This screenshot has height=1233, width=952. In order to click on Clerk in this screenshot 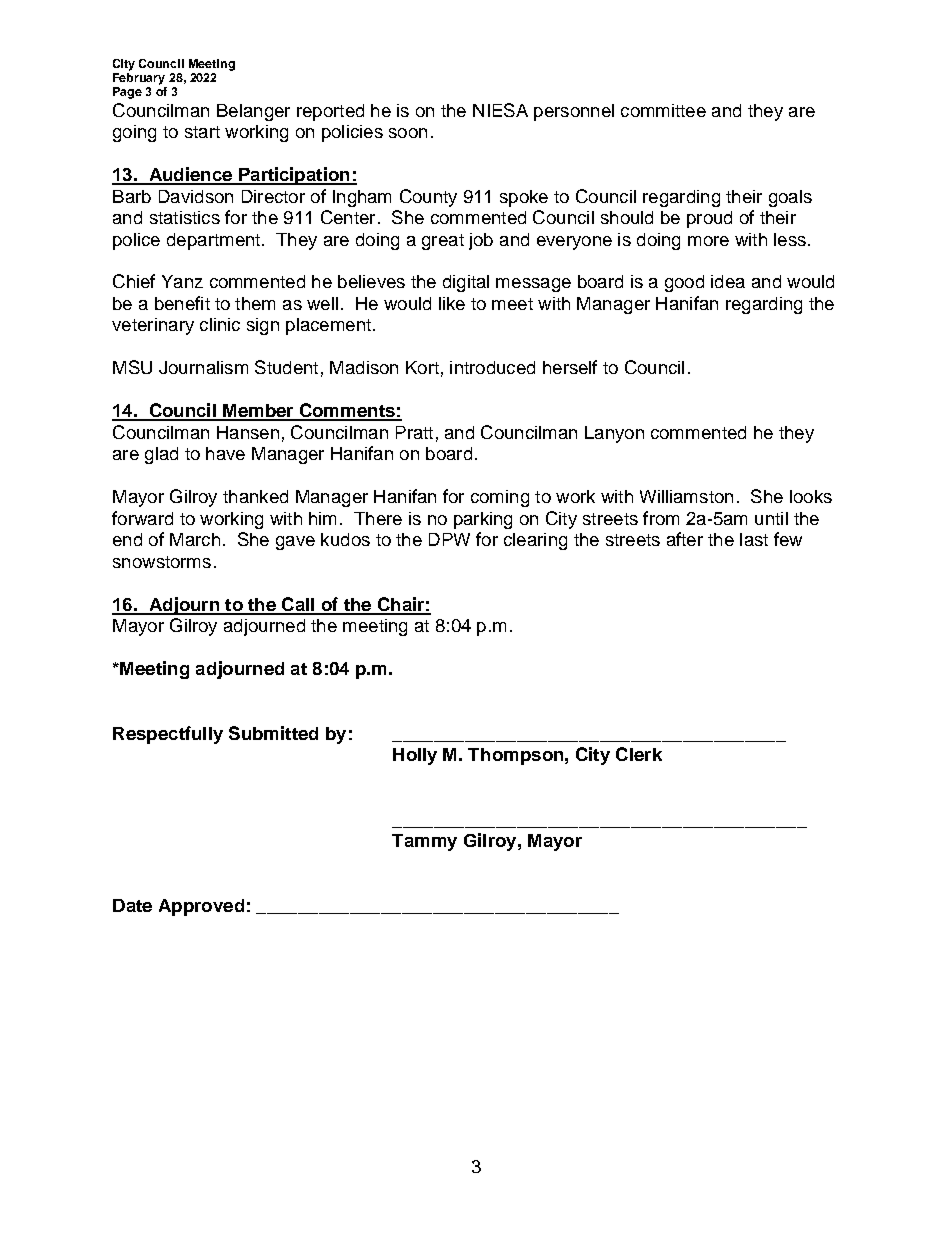, I will do `click(639, 754)`.
